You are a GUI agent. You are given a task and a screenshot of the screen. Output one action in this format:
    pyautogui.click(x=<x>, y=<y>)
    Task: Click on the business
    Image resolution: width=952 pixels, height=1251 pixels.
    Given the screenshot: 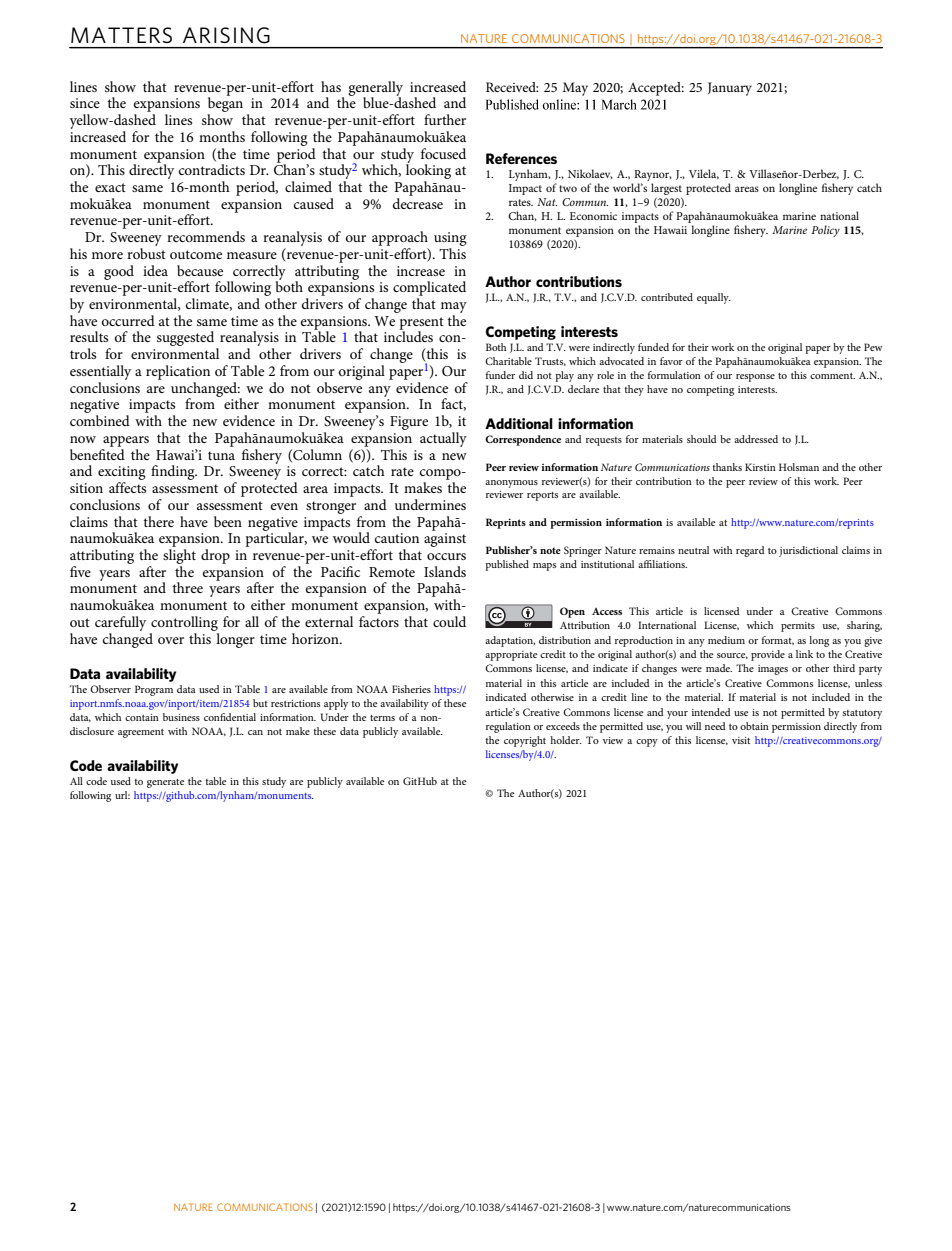 What is the action you would take?
    pyautogui.click(x=181, y=717)
